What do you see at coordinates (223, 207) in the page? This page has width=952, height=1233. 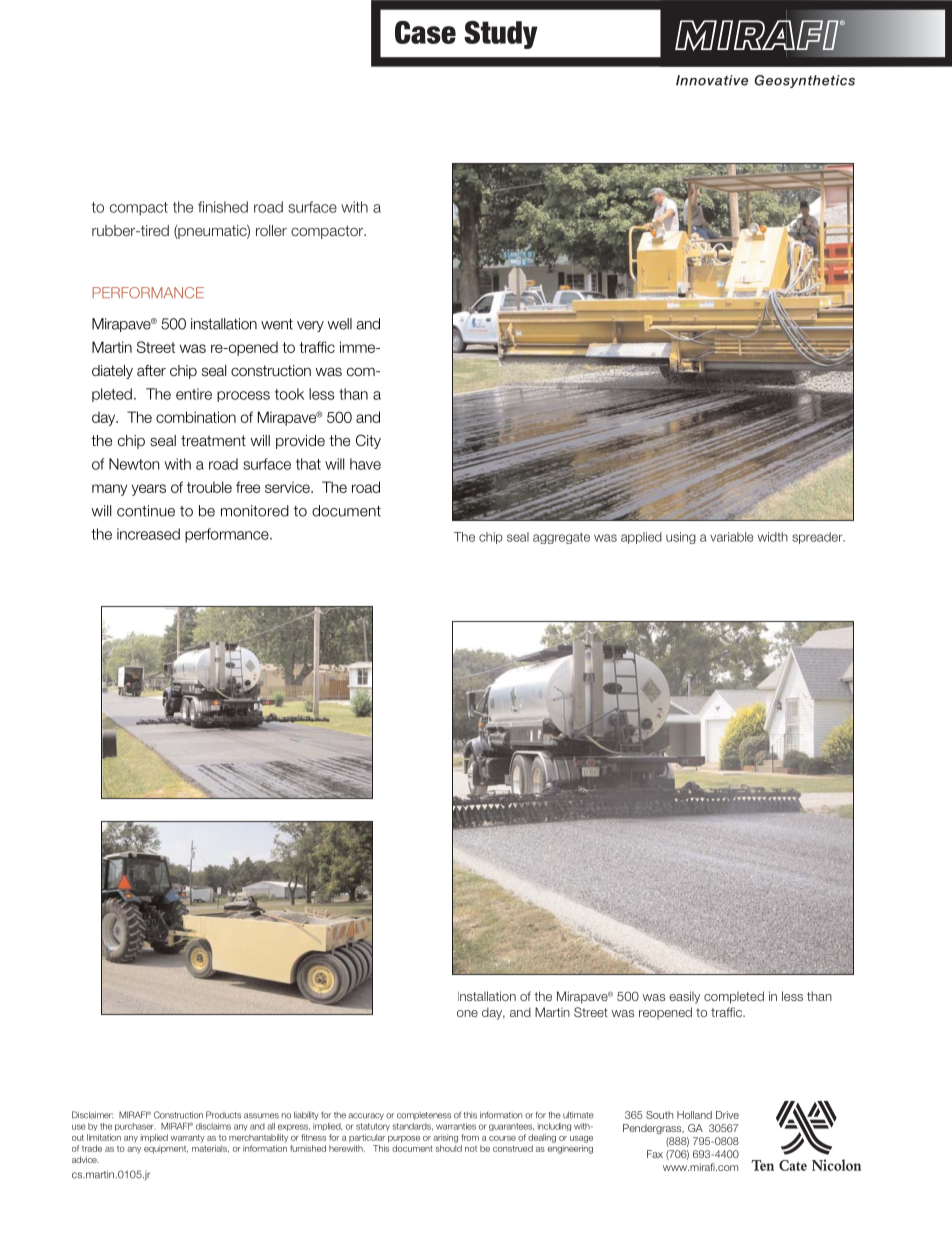 I see `finished` at bounding box center [223, 207].
